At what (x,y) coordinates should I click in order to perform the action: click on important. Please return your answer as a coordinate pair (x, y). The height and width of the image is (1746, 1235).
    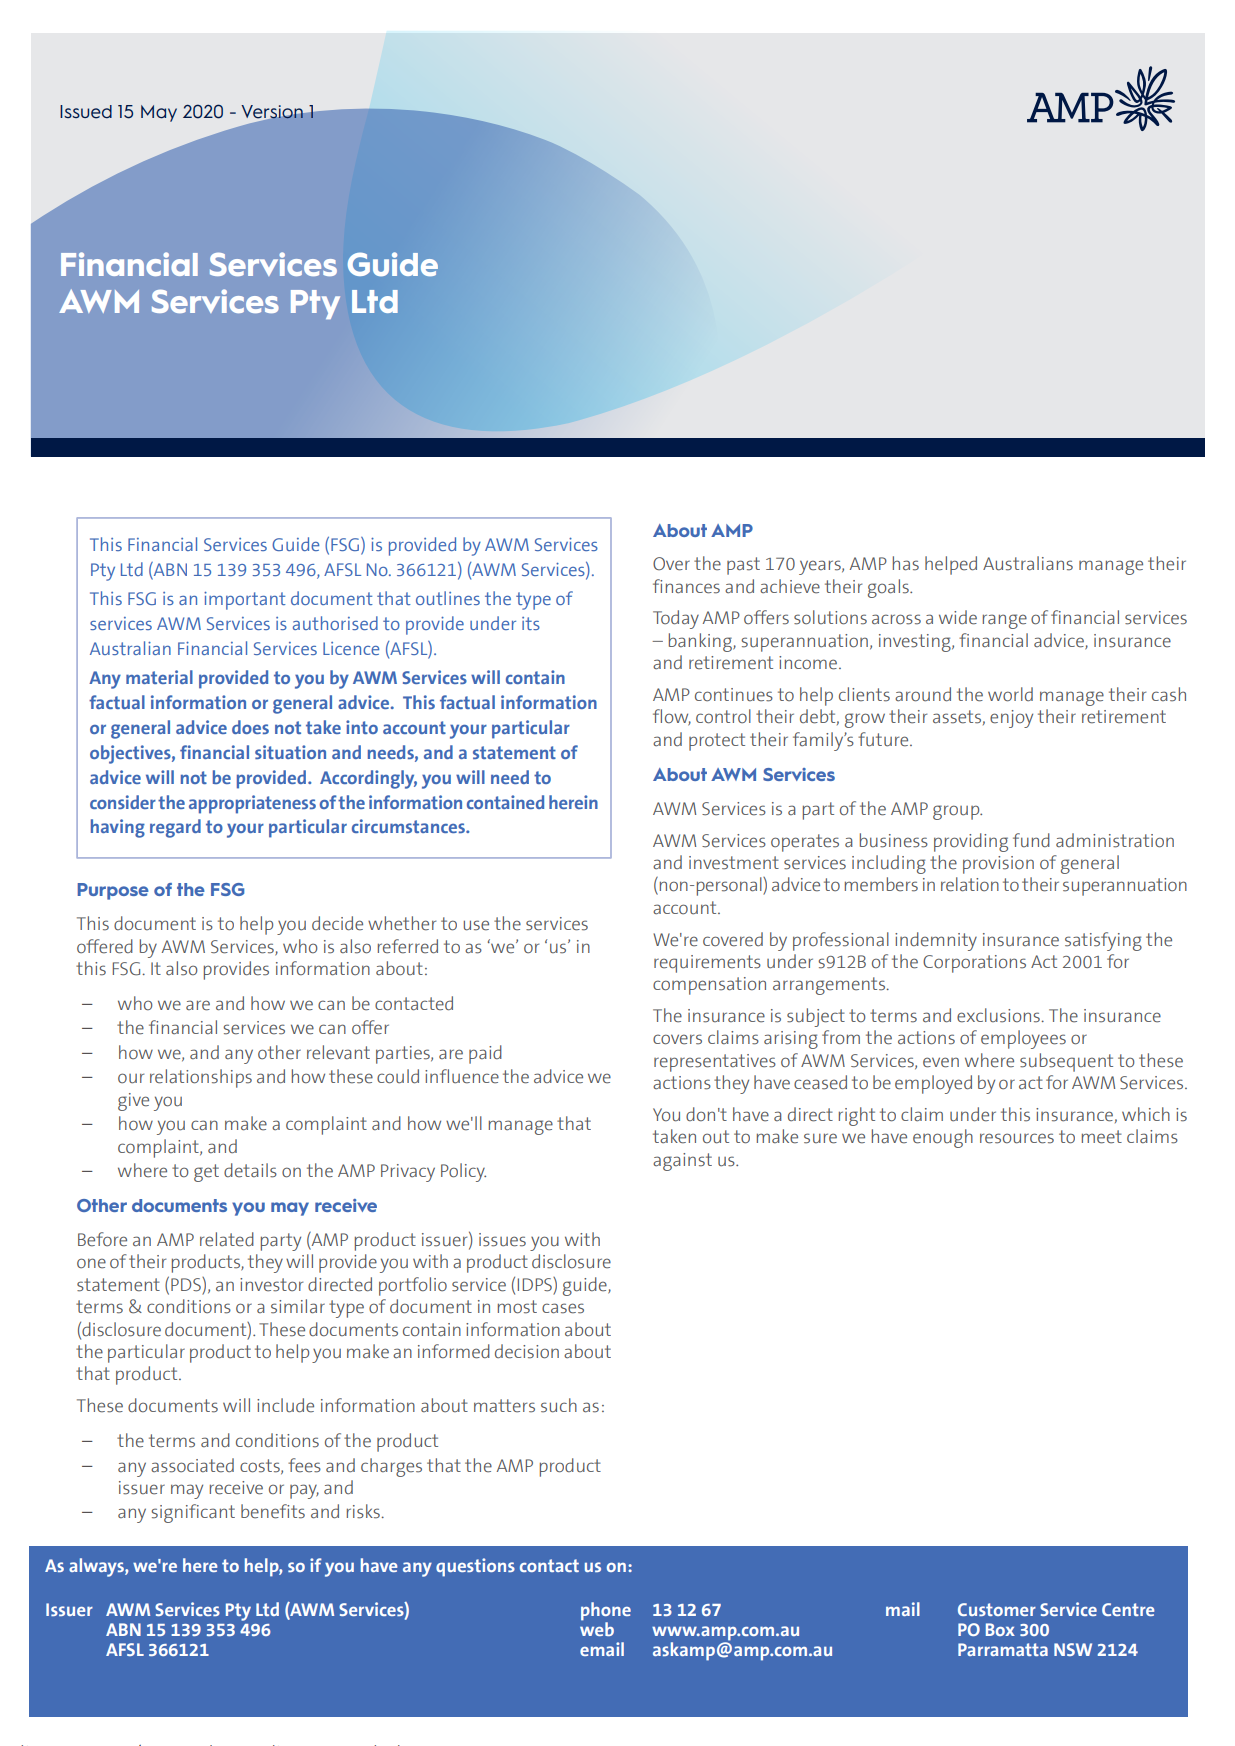
    Looking at the image, I should click on (245, 601).
